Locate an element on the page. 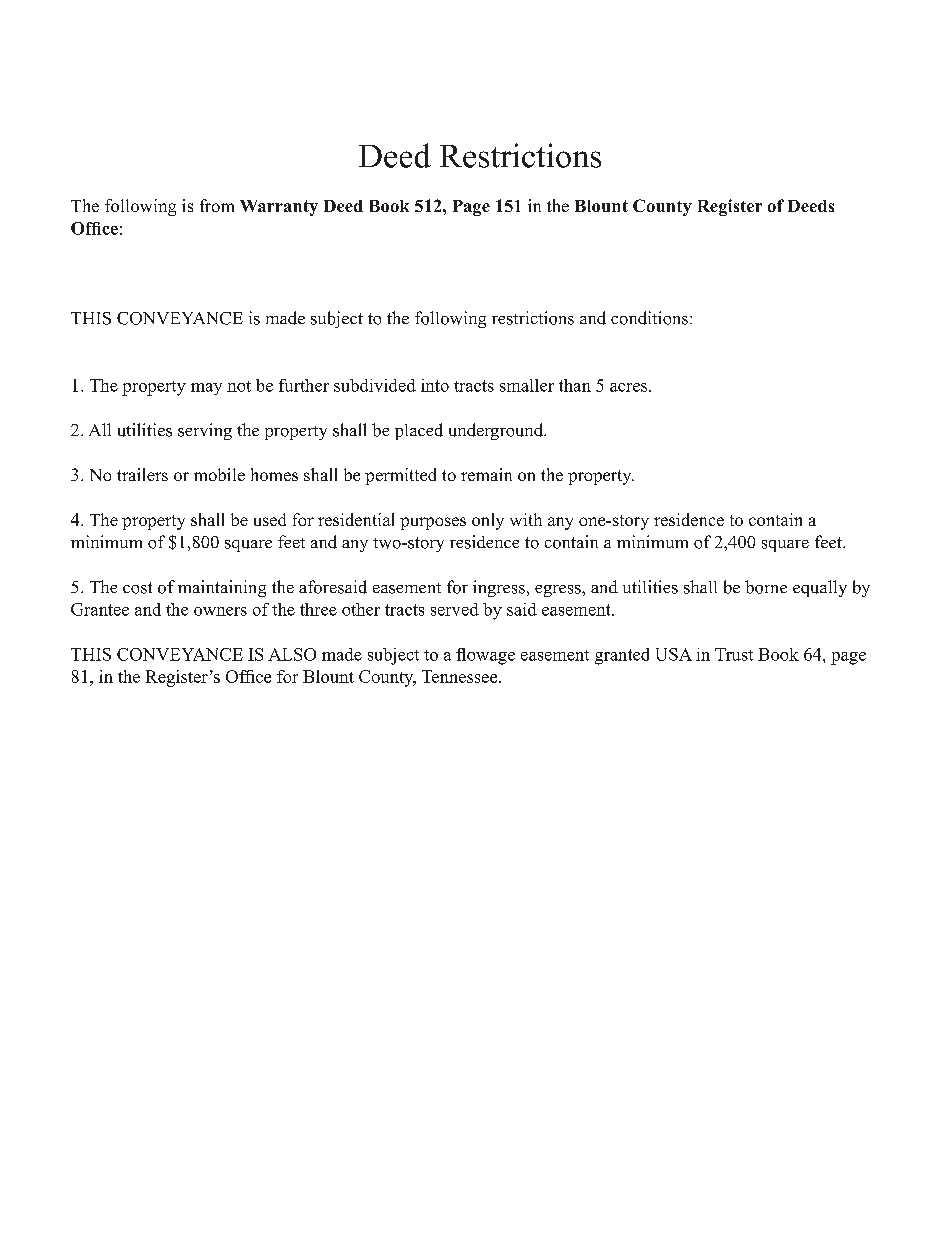 This document has width=952, height=1233. ALSO is located at coordinates (292, 654).
